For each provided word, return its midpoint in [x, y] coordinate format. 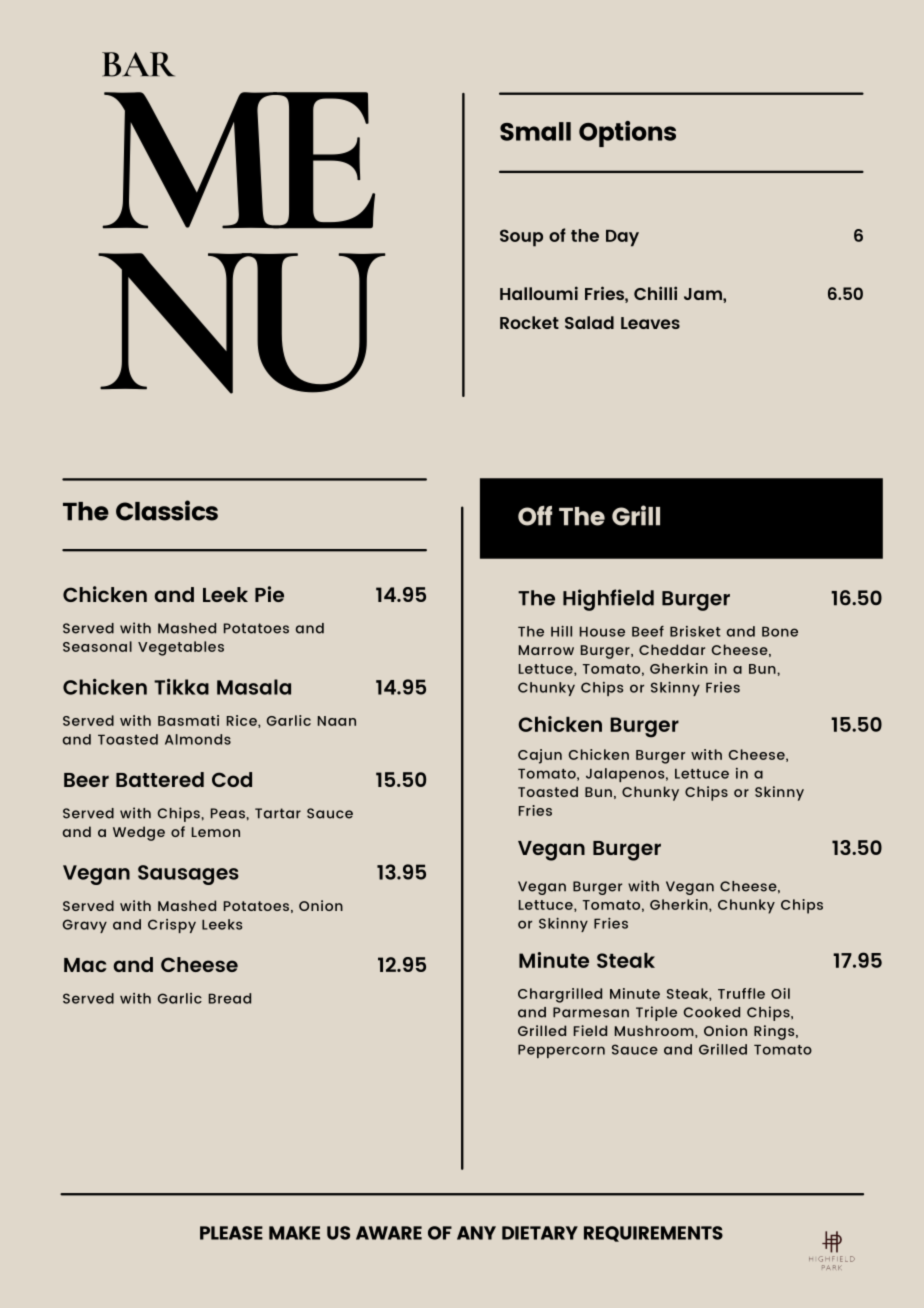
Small [535, 131]
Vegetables [181, 648]
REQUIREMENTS [653, 1234]
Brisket [695, 631]
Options [627, 134]
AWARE [389, 1233]
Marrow [546, 650]
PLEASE [231, 1233]
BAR [138, 64]
